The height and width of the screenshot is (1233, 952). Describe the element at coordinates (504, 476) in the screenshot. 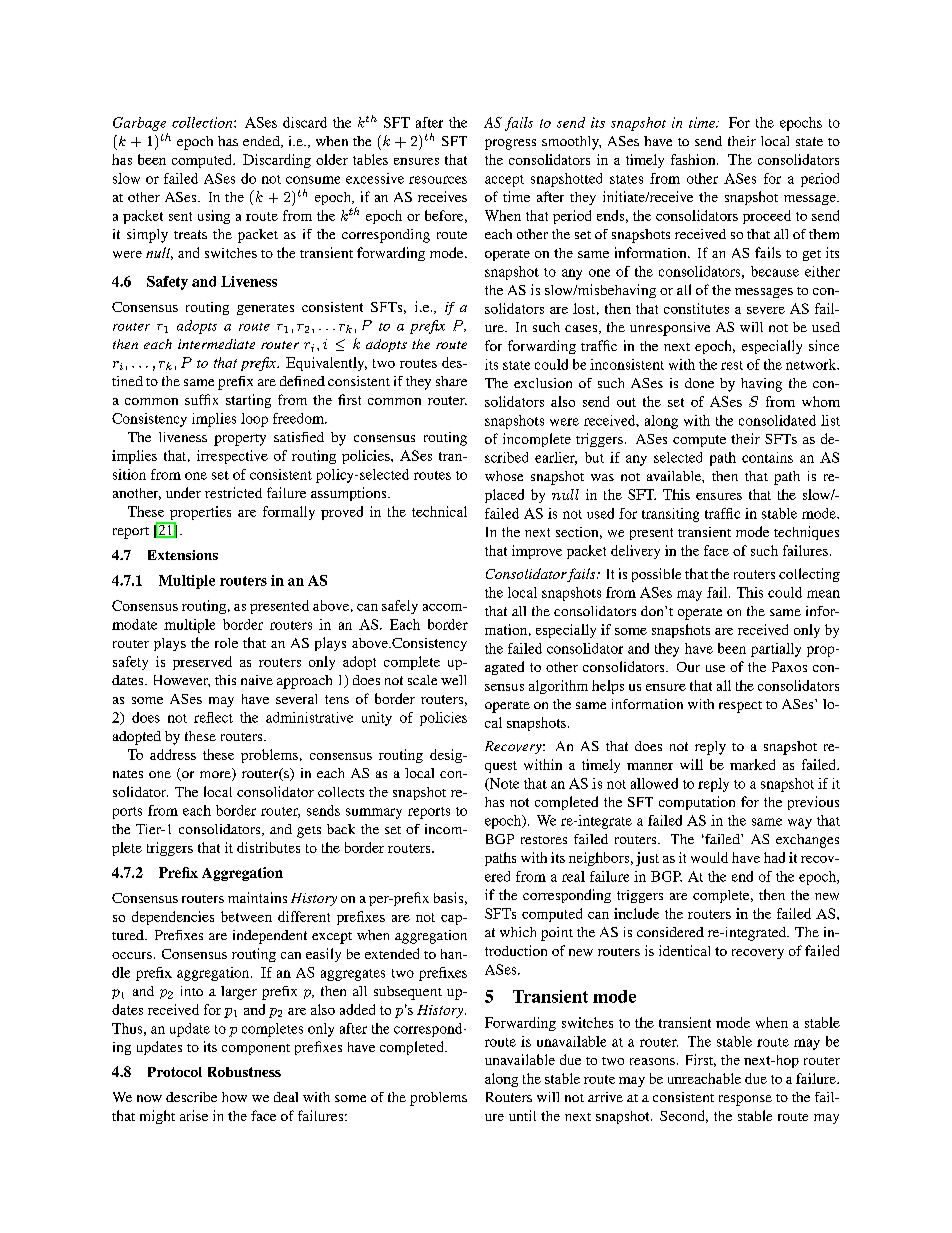

I see `whose` at that location.
